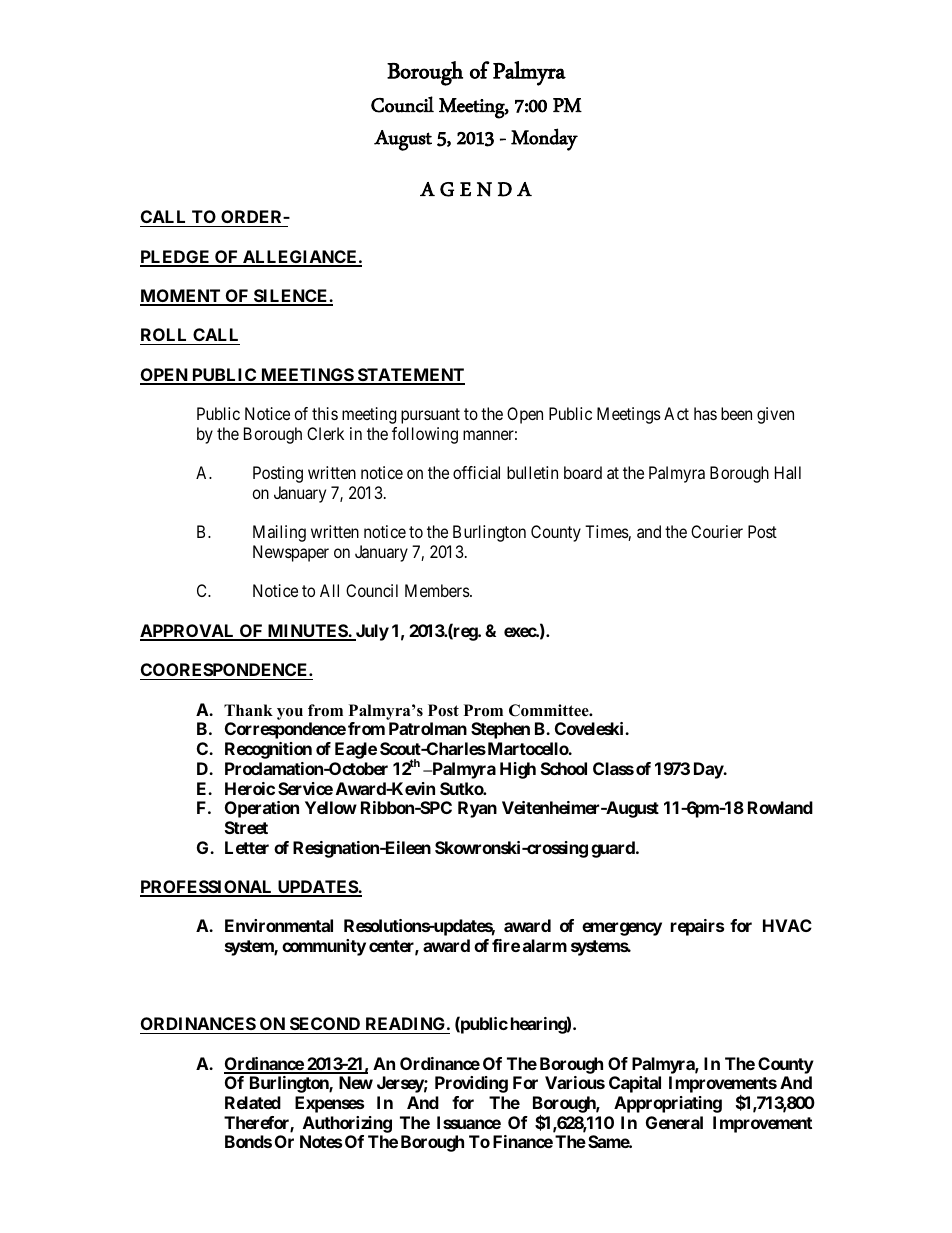 This image has height=1233, width=952. I want to click on pursuant, so click(430, 416).
